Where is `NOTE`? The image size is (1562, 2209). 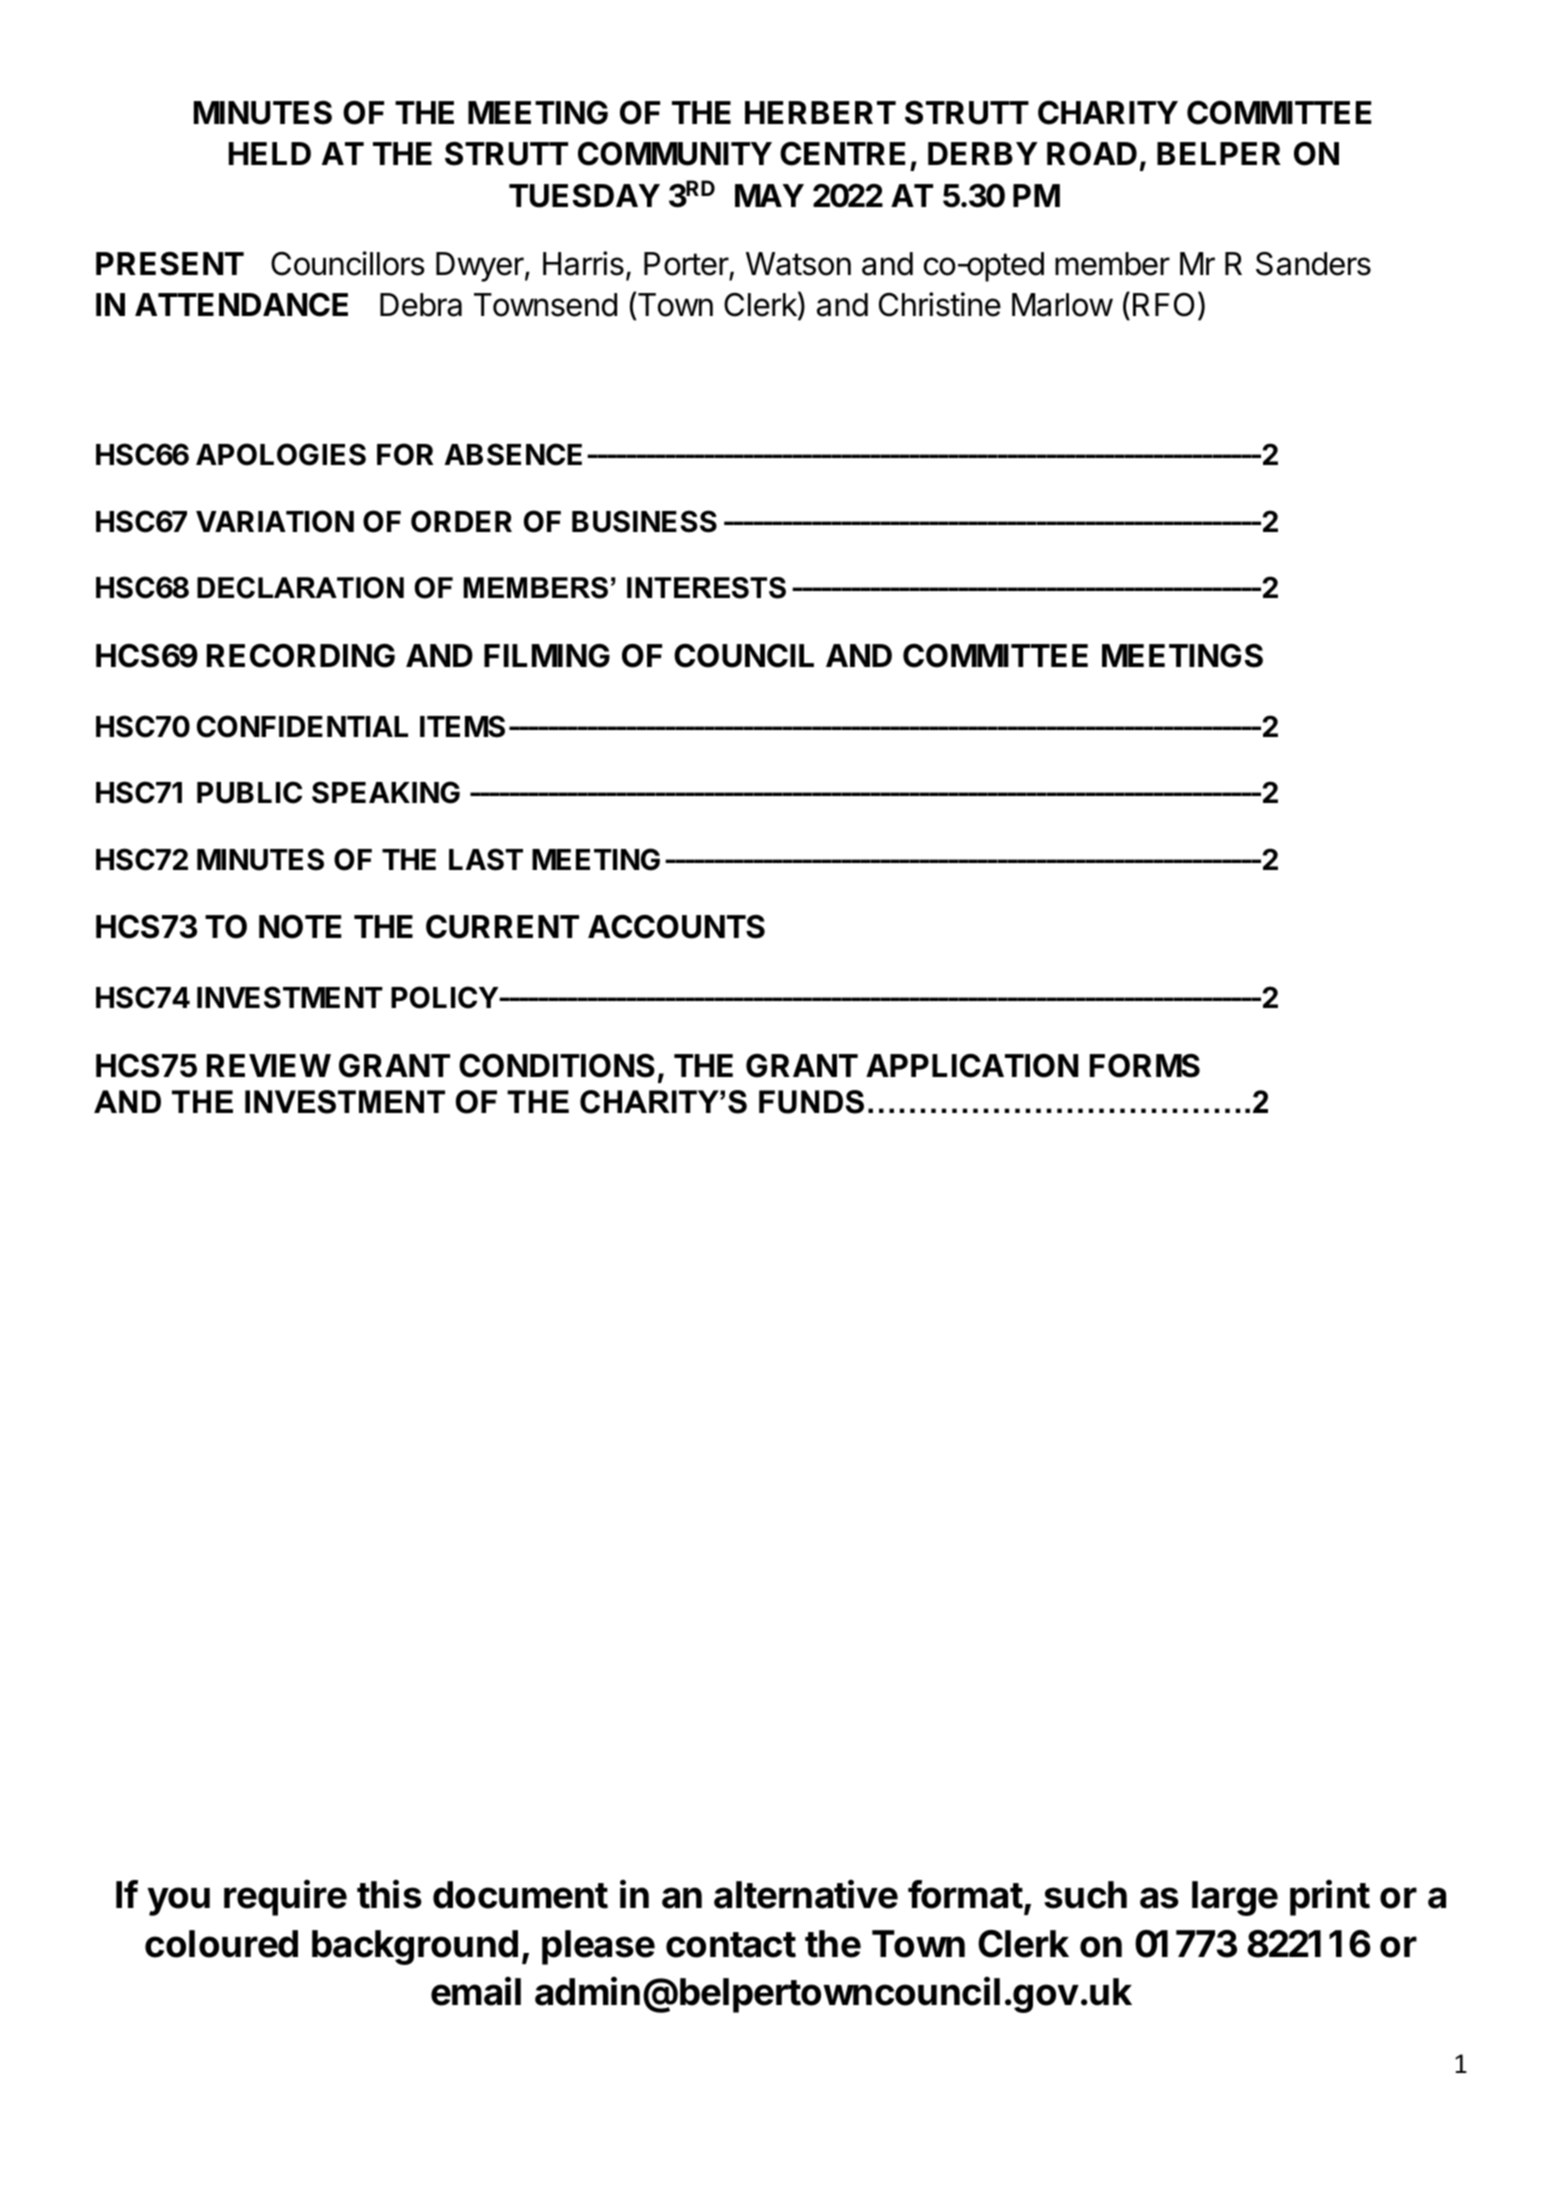 NOTE is located at coordinates (300, 927).
